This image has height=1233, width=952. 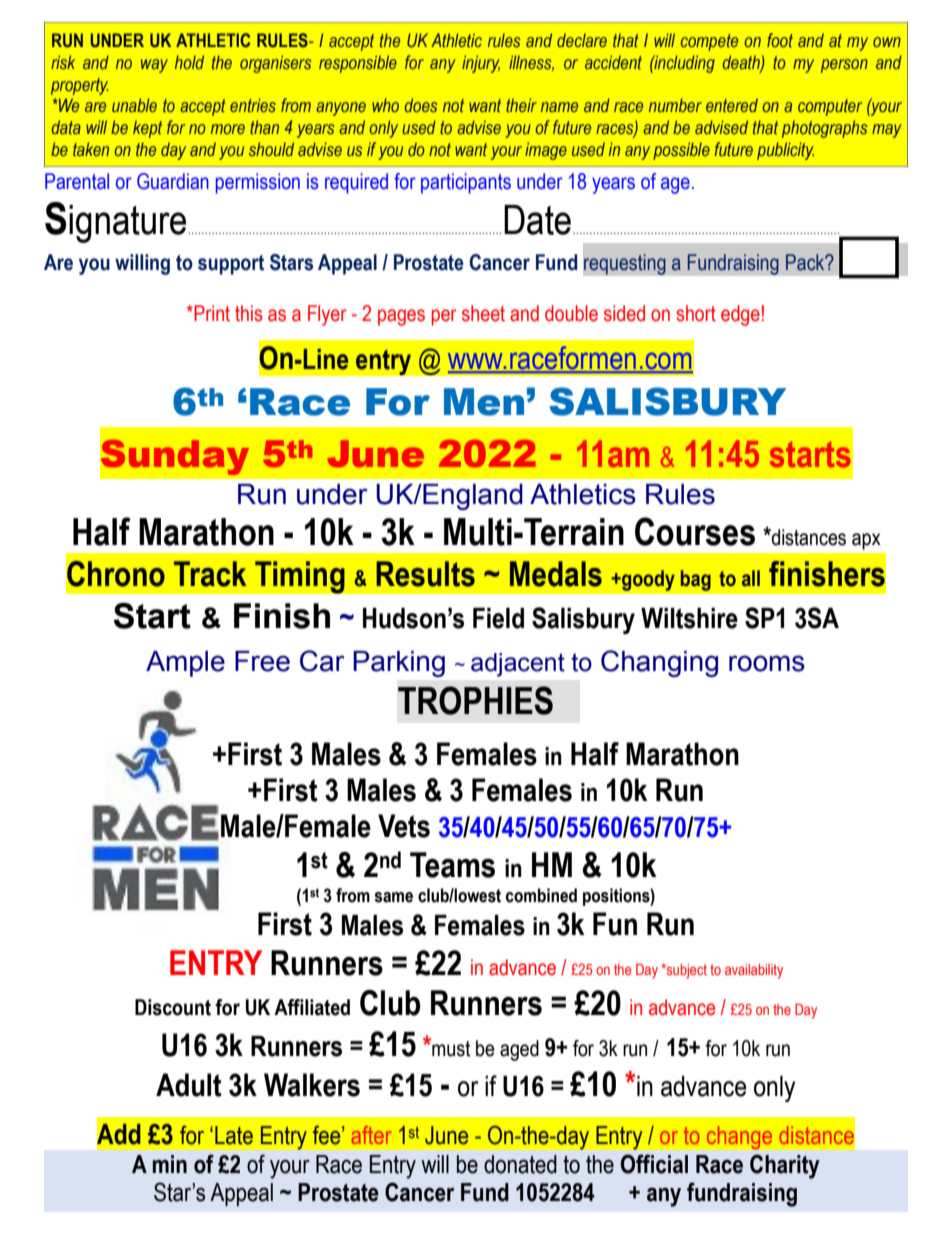 What do you see at coordinates (498, 618) in the image?
I see `Field` at bounding box center [498, 618].
